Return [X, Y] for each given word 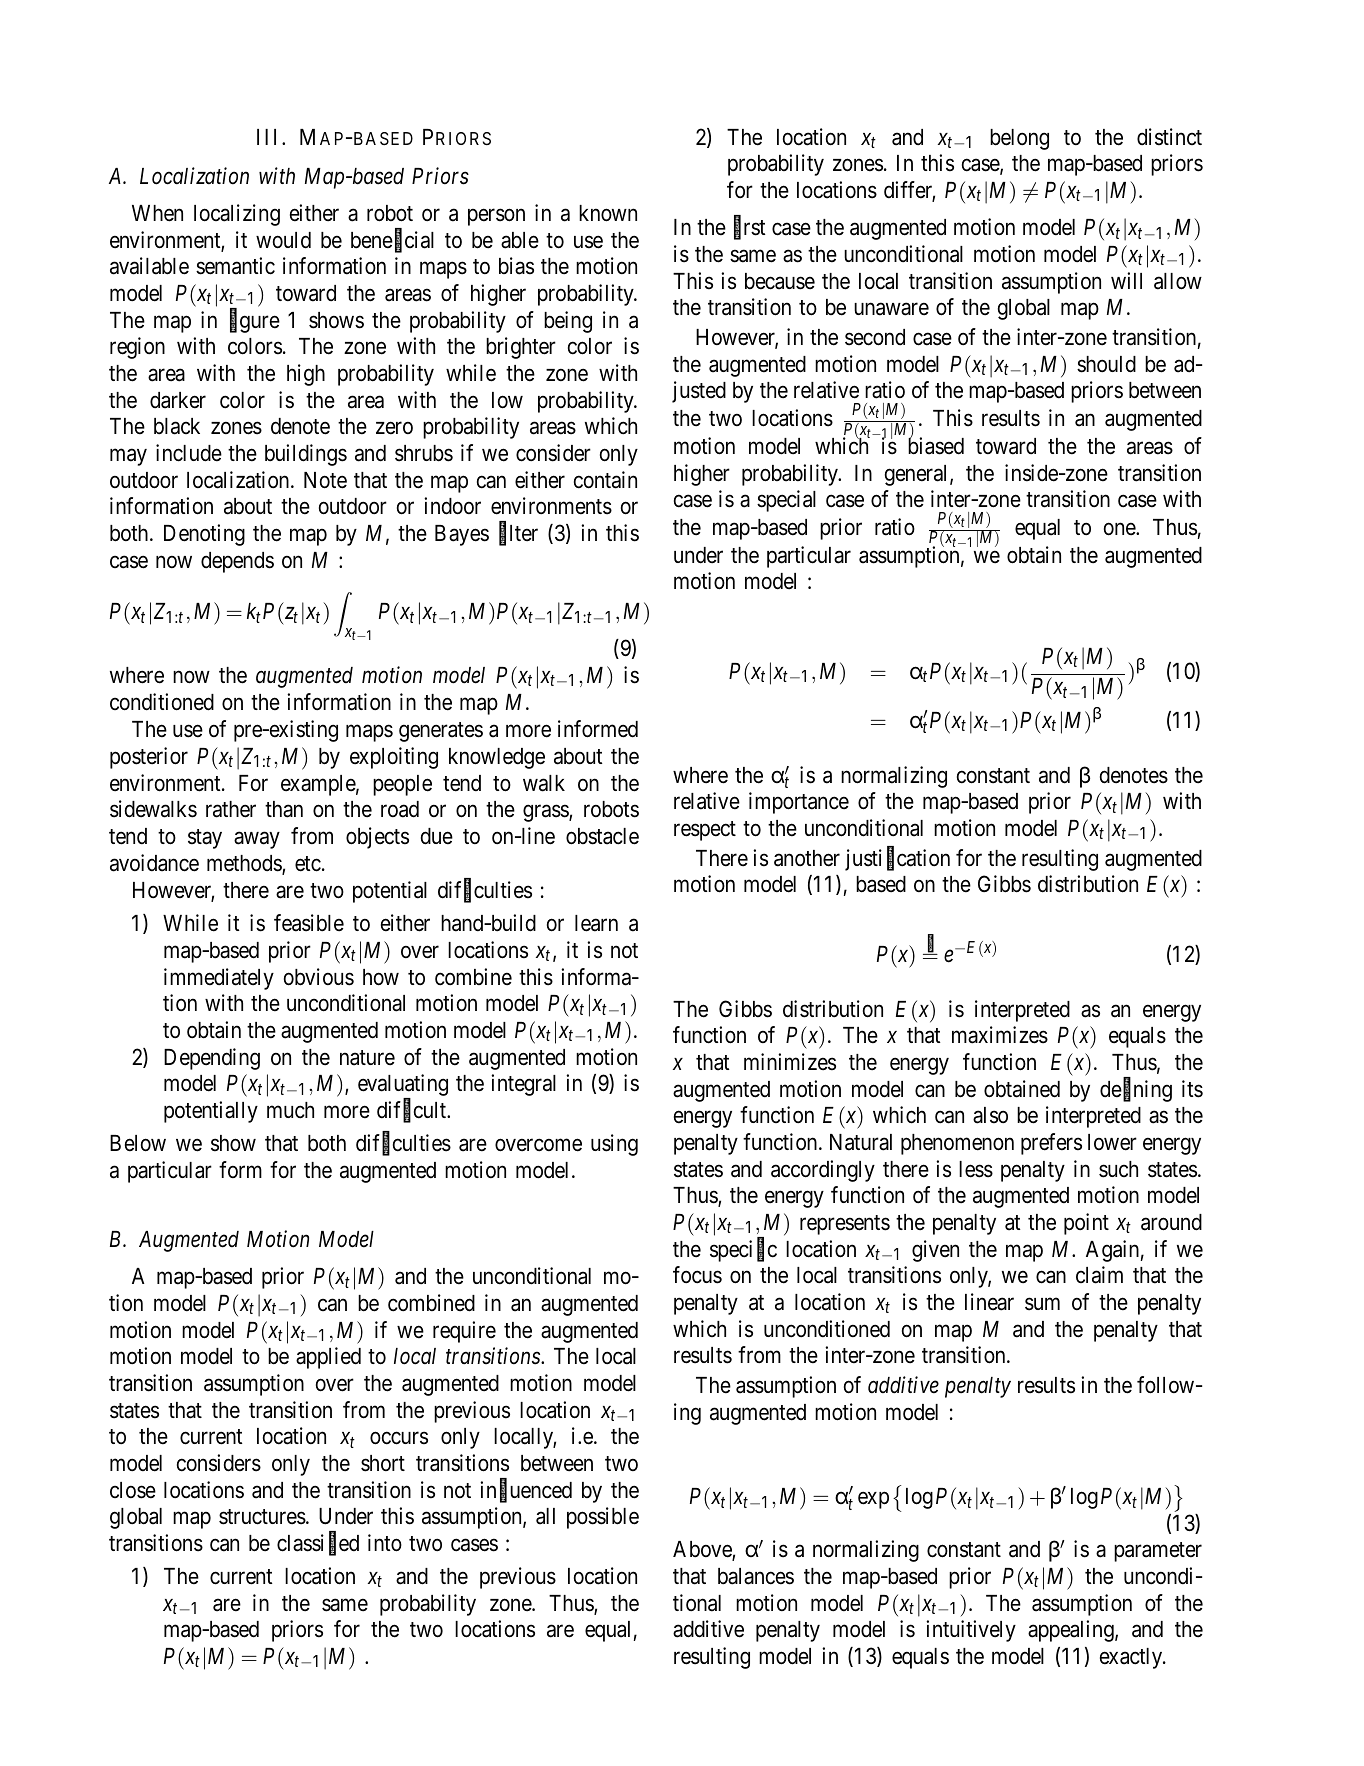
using [614, 1145]
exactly [1132, 1658]
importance [799, 803]
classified [318, 1544]
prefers [1051, 1144]
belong [1019, 139]
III [266, 137]
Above [703, 1551]
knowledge [497, 758]
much [290, 1110]
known [608, 213]
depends [237, 562]
